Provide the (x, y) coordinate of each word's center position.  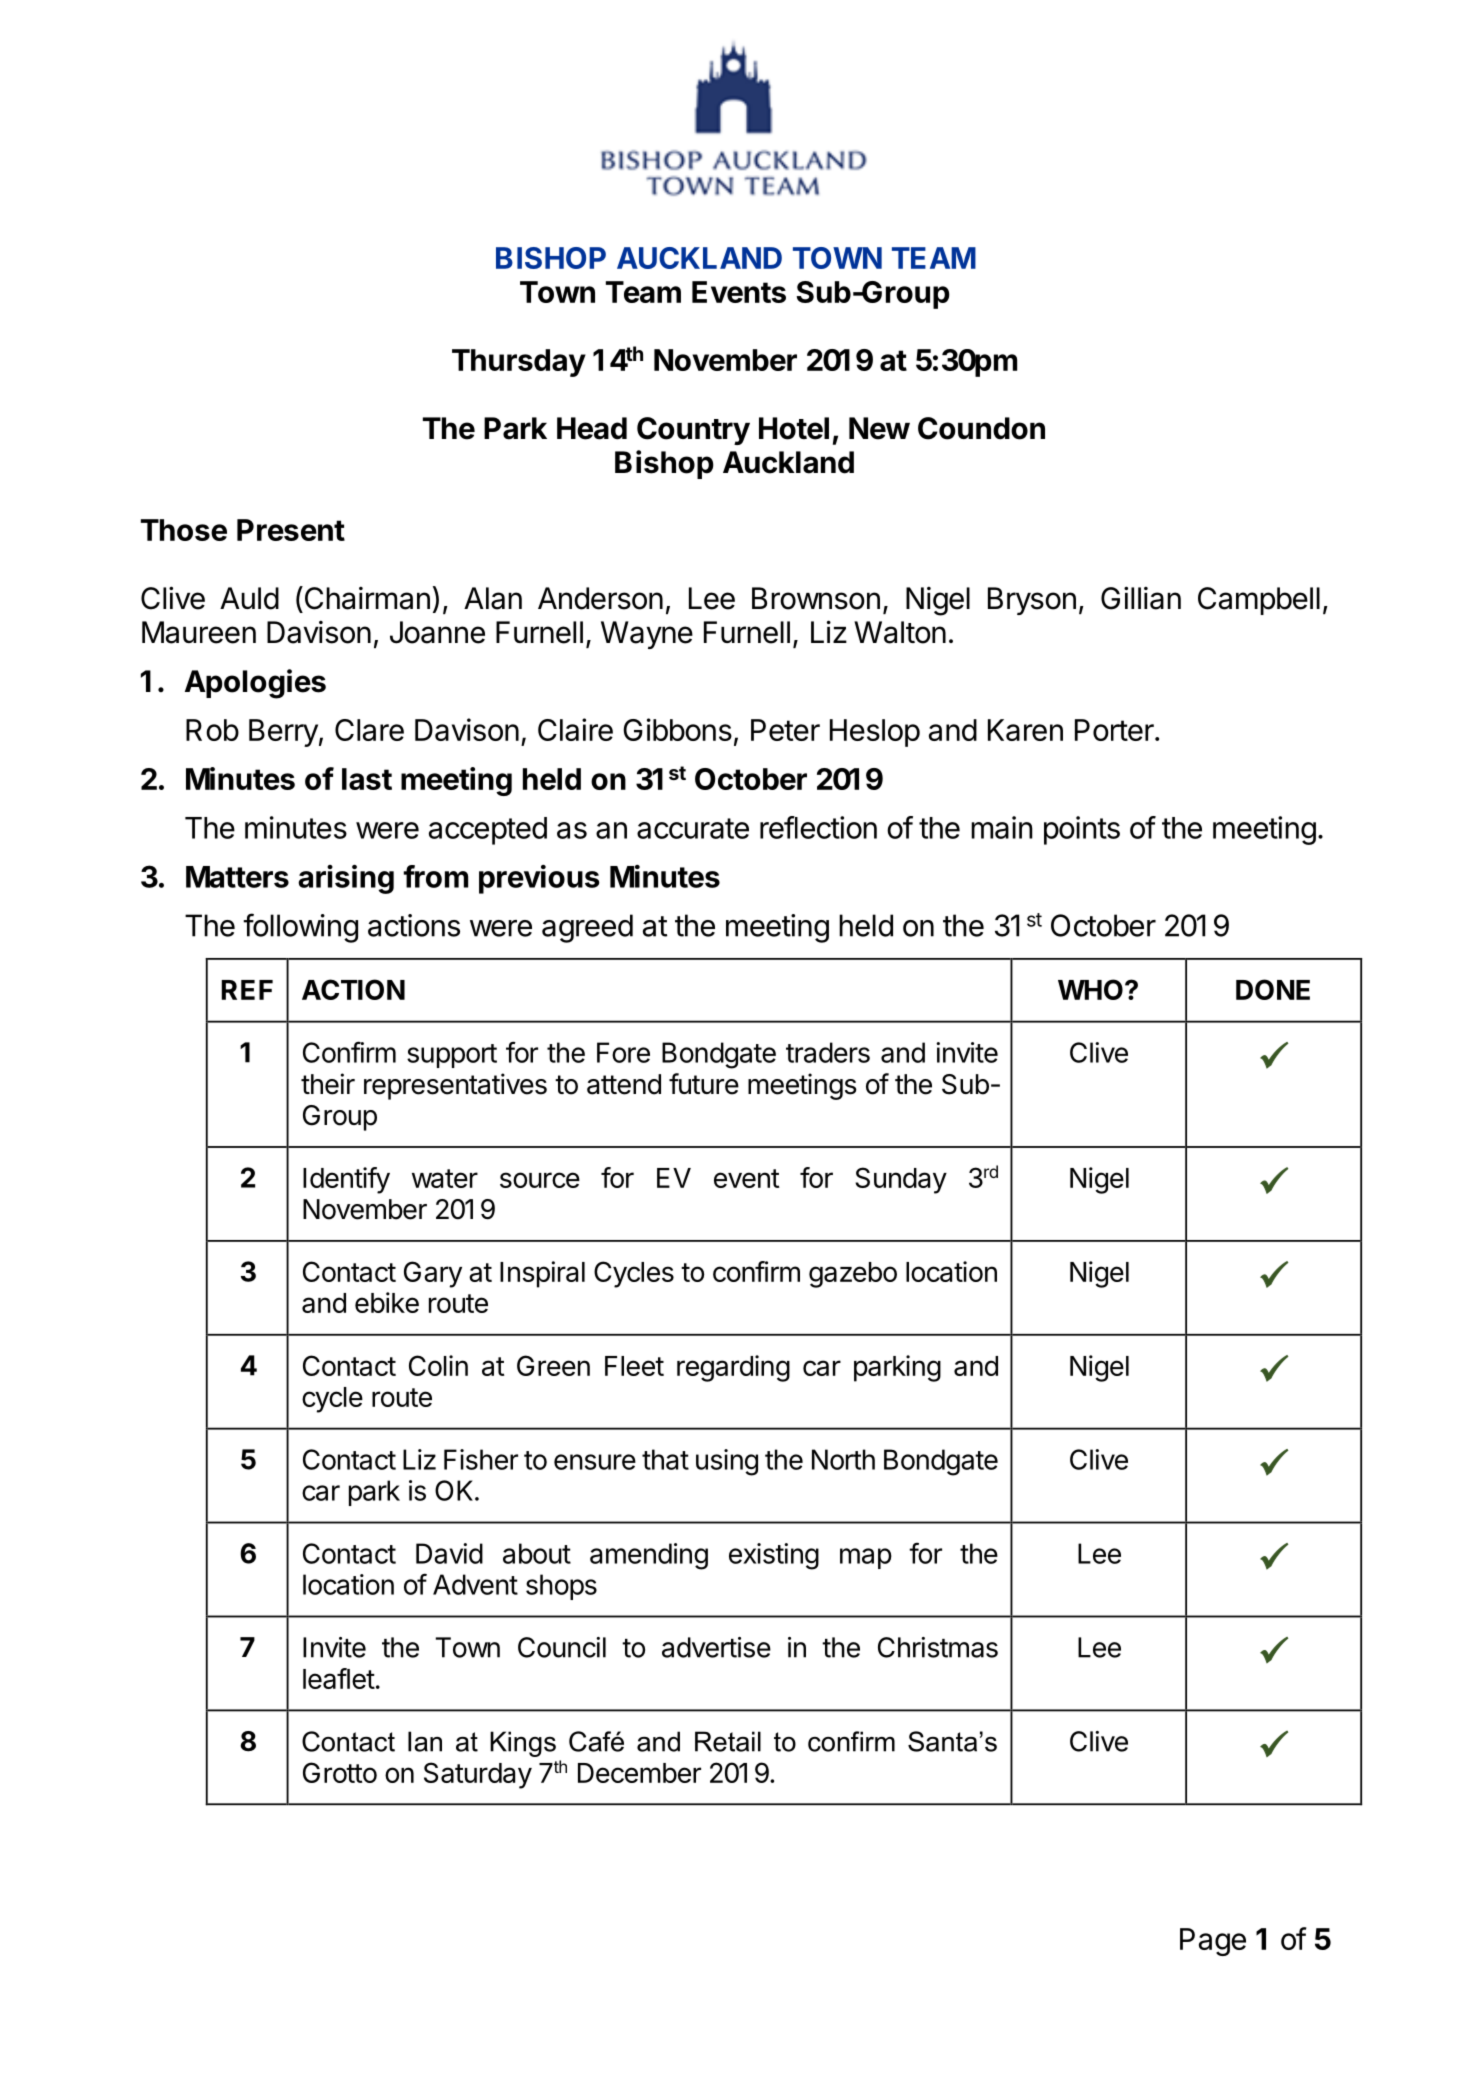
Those (184, 530)
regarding (733, 1368)
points (1082, 830)
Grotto (340, 1772)
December (639, 1773)
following (300, 928)
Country (693, 431)
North (843, 1459)
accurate (693, 828)
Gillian (1141, 598)
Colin (438, 1365)
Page (1213, 1942)
